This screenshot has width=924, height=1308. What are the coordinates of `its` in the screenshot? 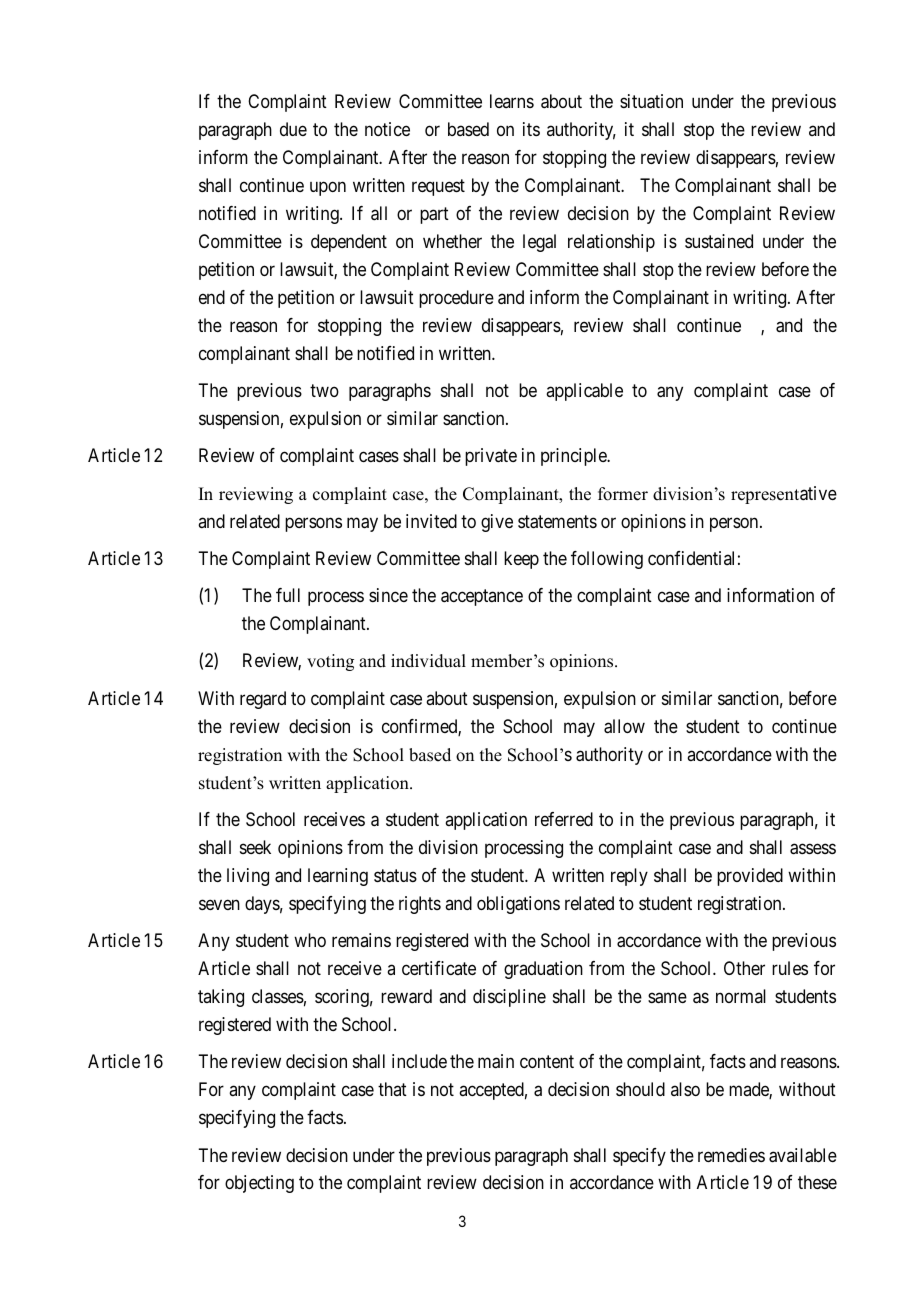 It's located at (531, 129).
